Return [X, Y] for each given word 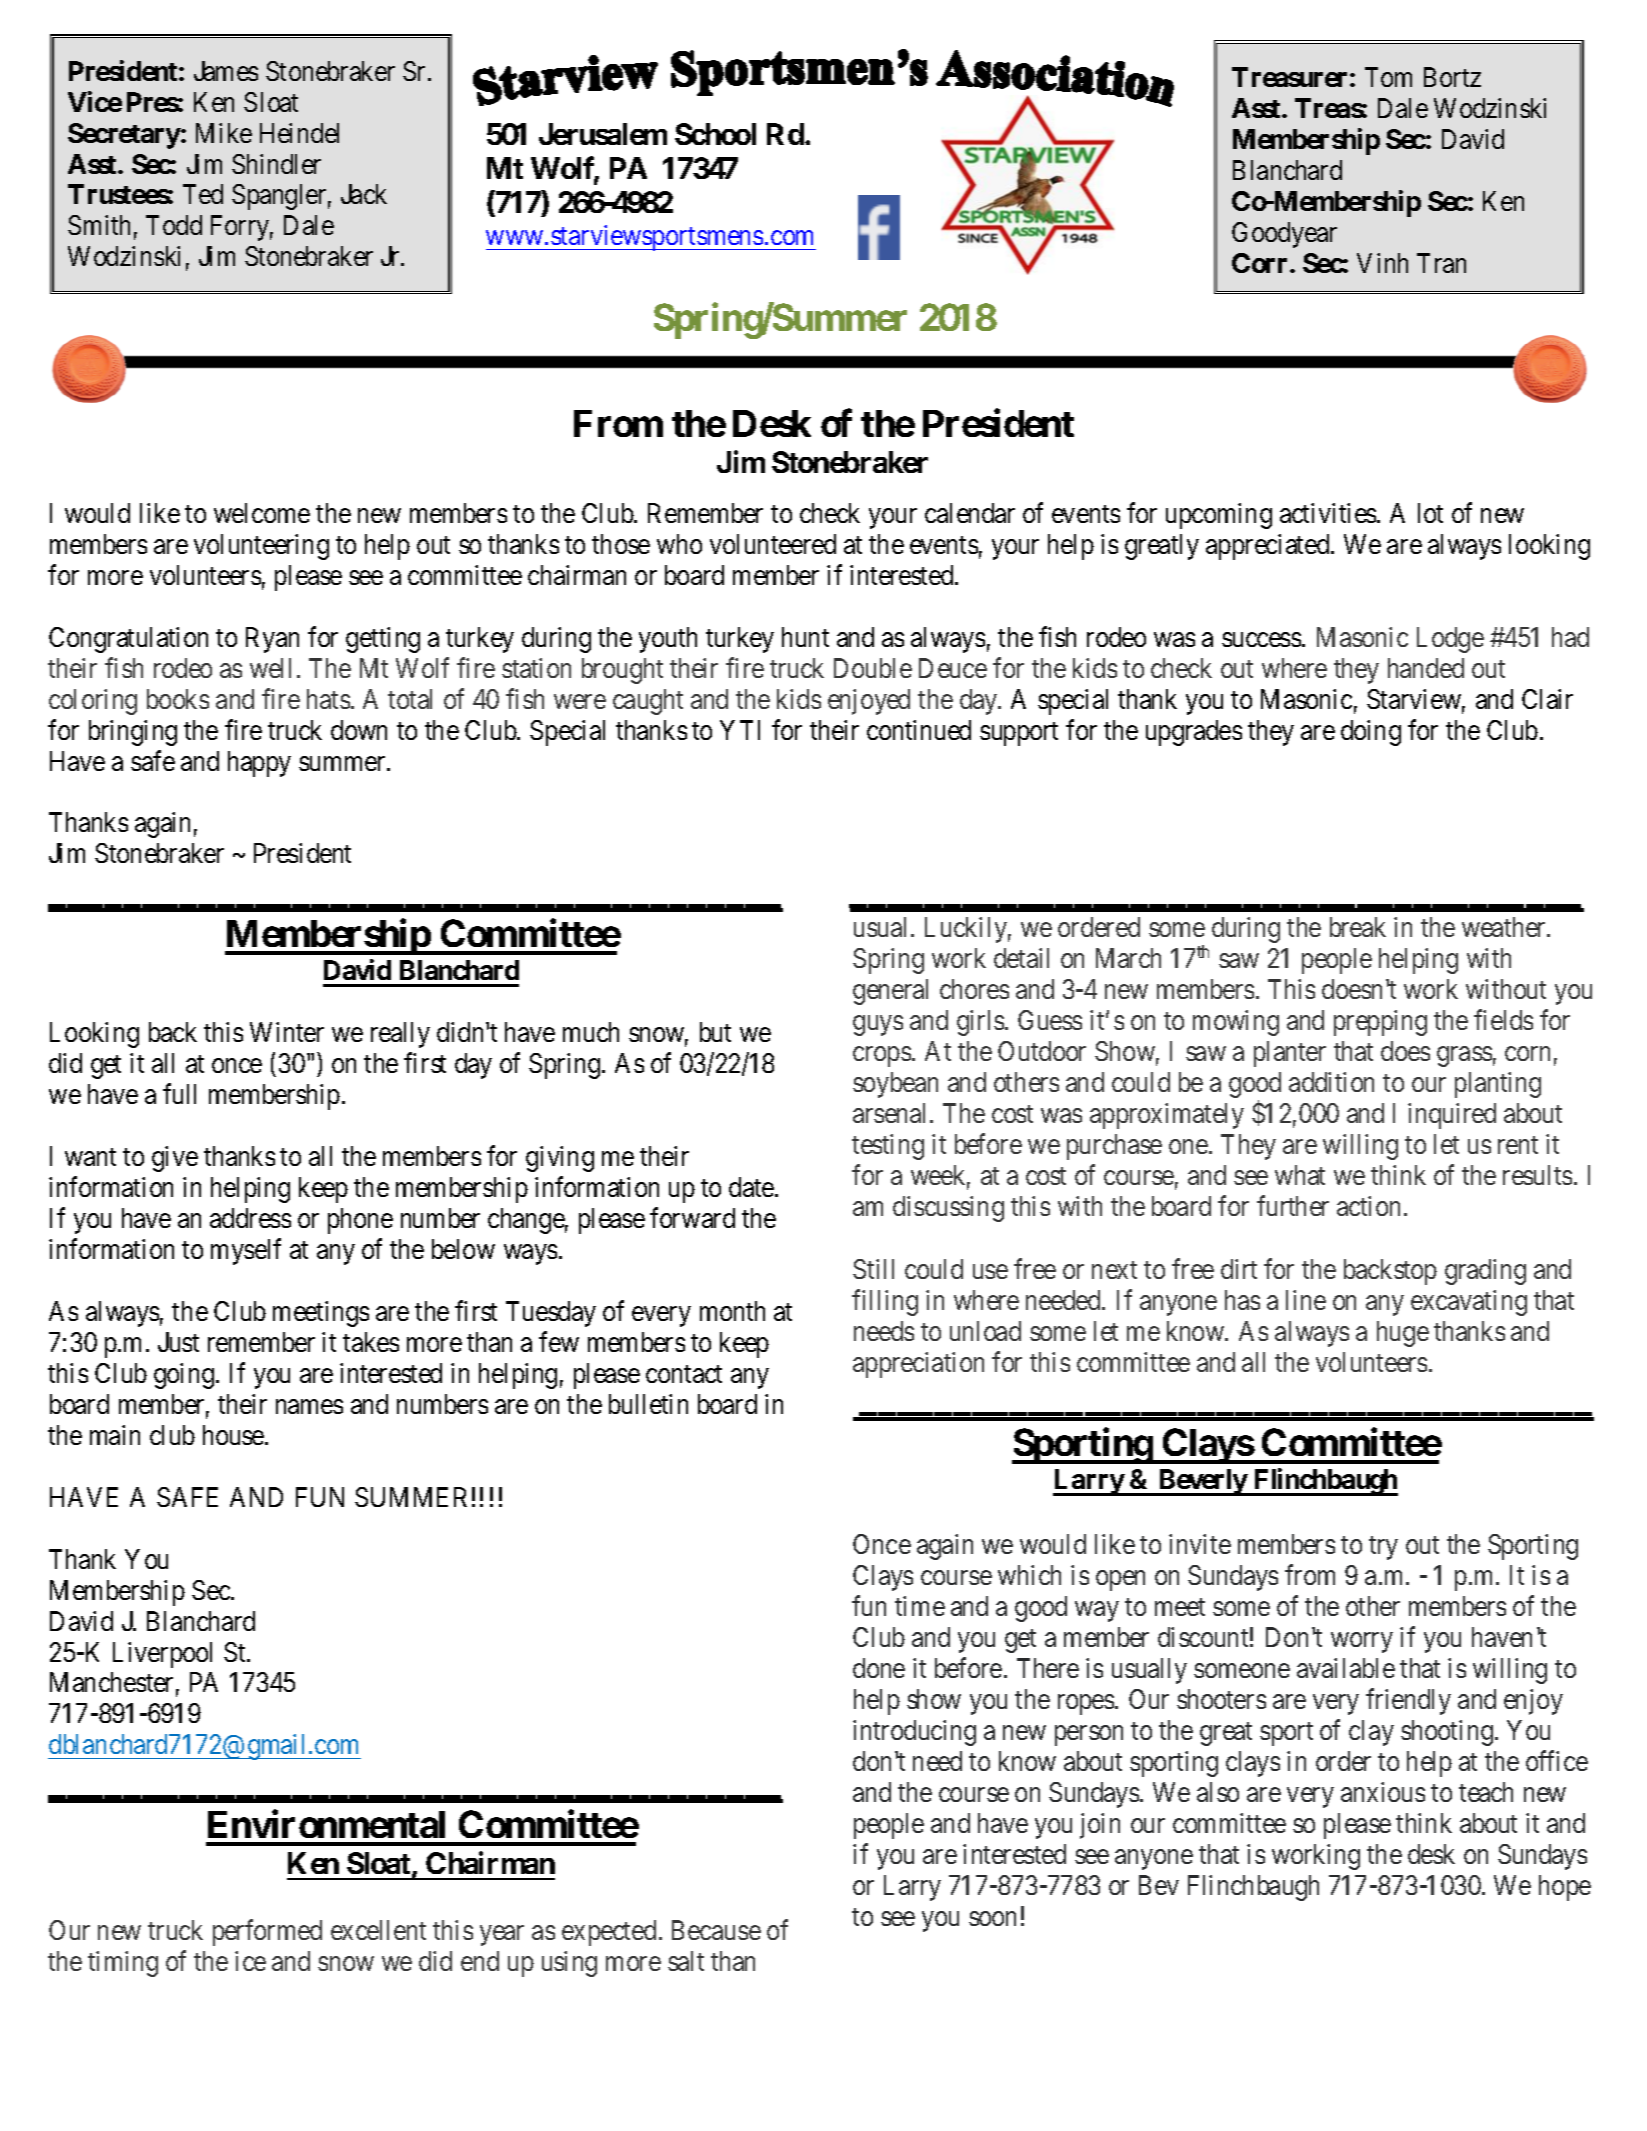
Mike [224, 133]
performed [267, 1933]
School [715, 134]
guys [878, 1026]
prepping [1380, 1023]
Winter [287, 1032]
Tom [1388, 77]
